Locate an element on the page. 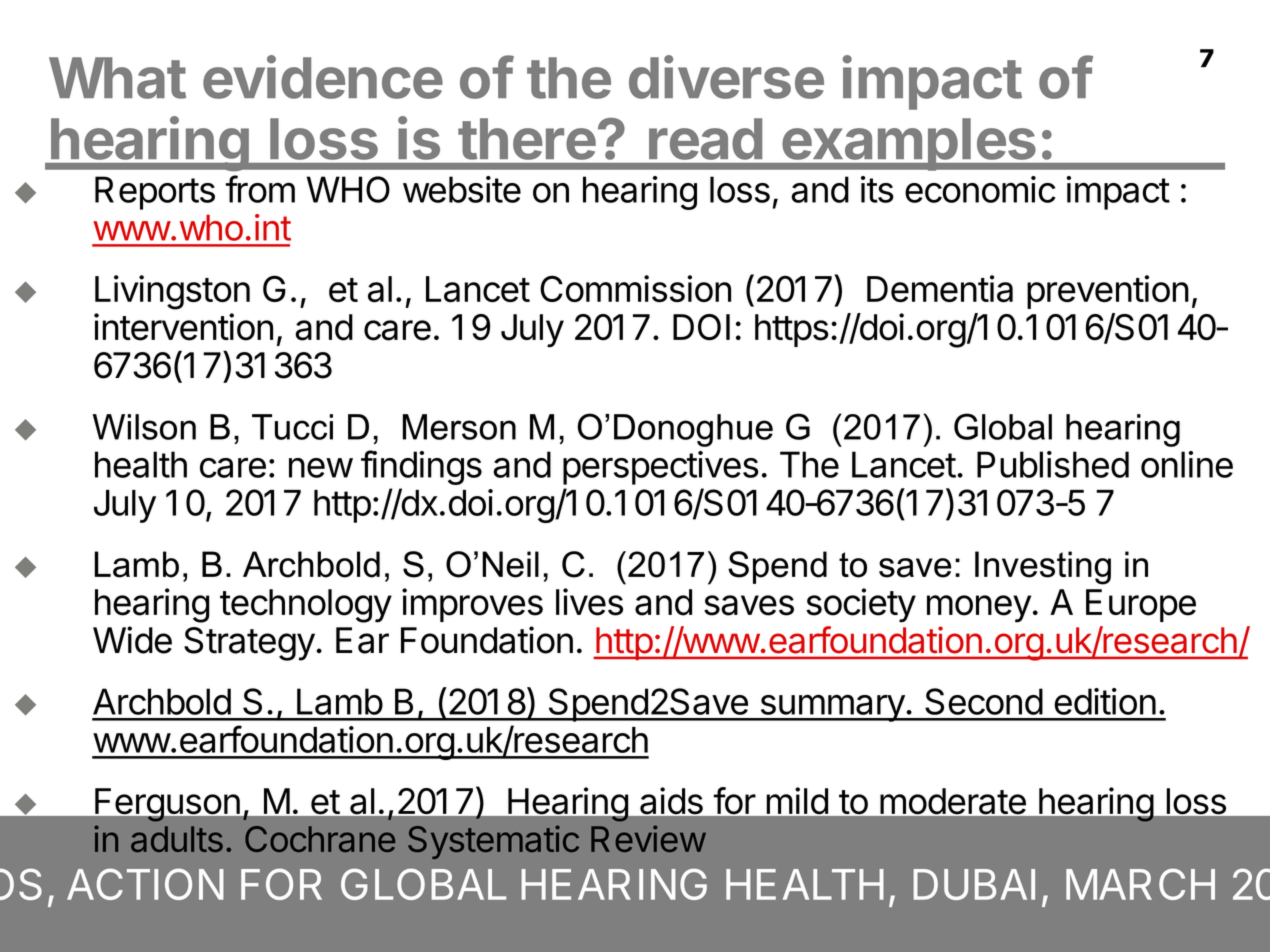 The image size is (1270, 952). evidence is located at coordinates (323, 77).
